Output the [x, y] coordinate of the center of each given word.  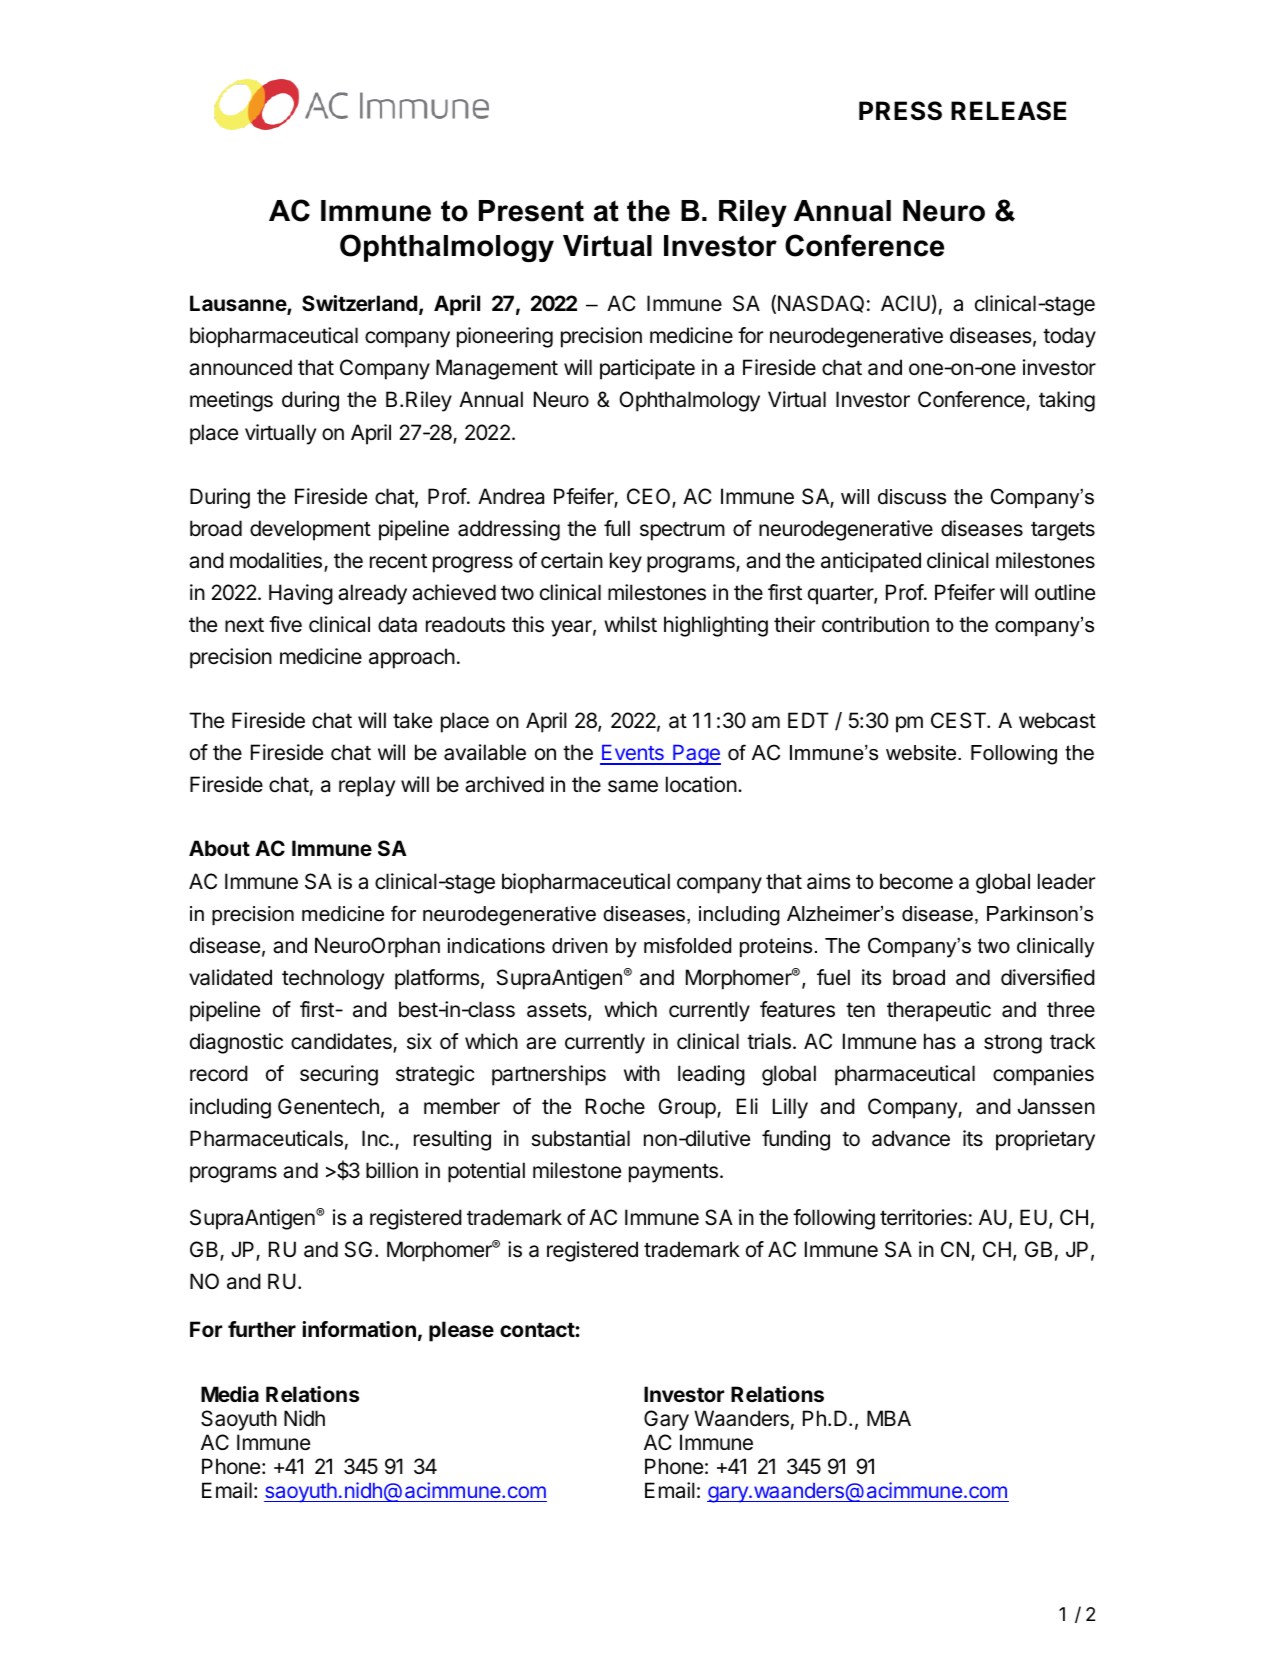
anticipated [871, 562]
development [310, 530]
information [359, 1329]
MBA [889, 1418]
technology [333, 979]
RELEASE [1008, 111]
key [626, 562]
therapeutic [939, 1011]
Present [531, 211]
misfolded [687, 945]
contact [538, 1330]
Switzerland [359, 303]
